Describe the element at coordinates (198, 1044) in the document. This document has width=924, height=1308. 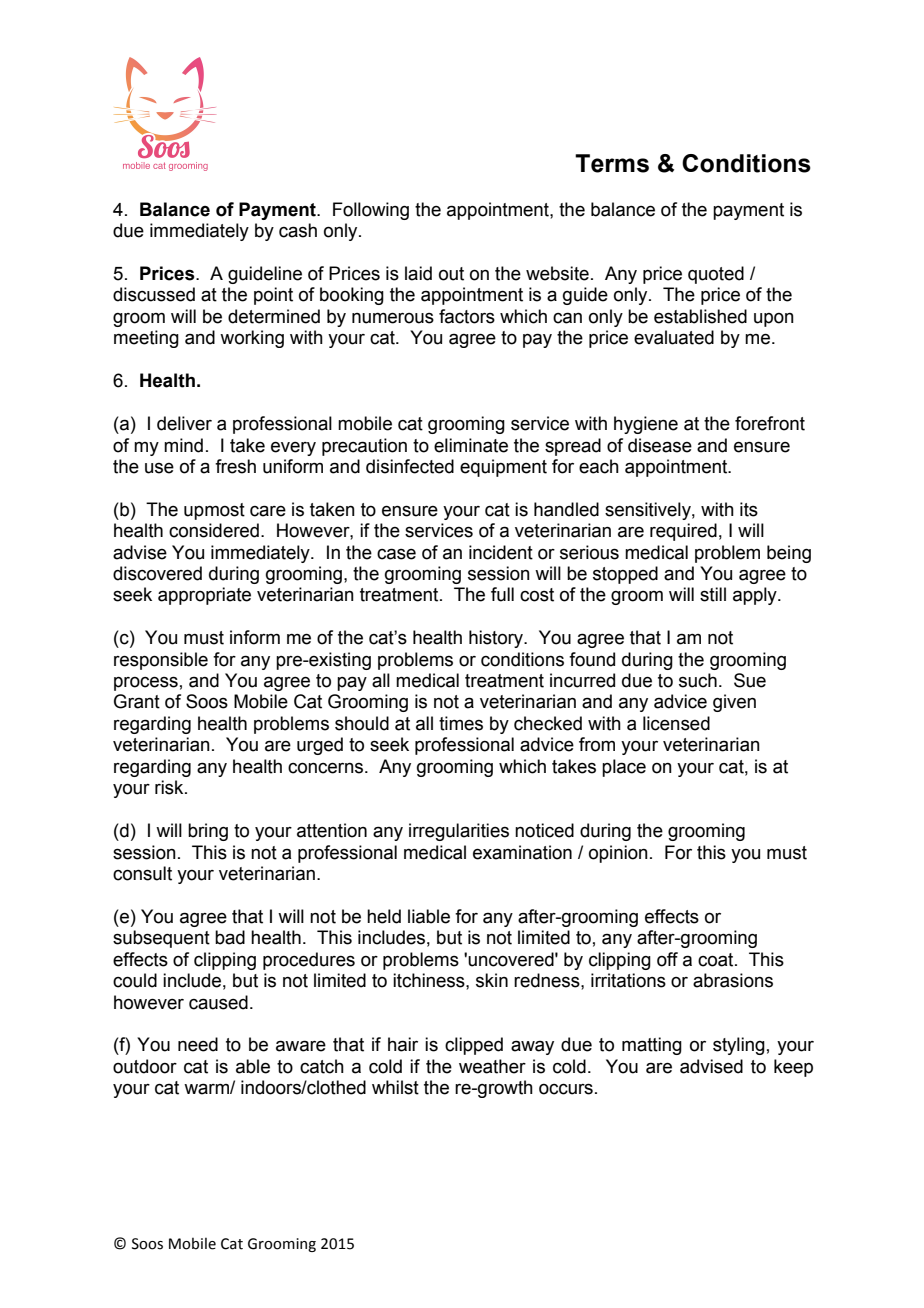
I see `need` at that location.
